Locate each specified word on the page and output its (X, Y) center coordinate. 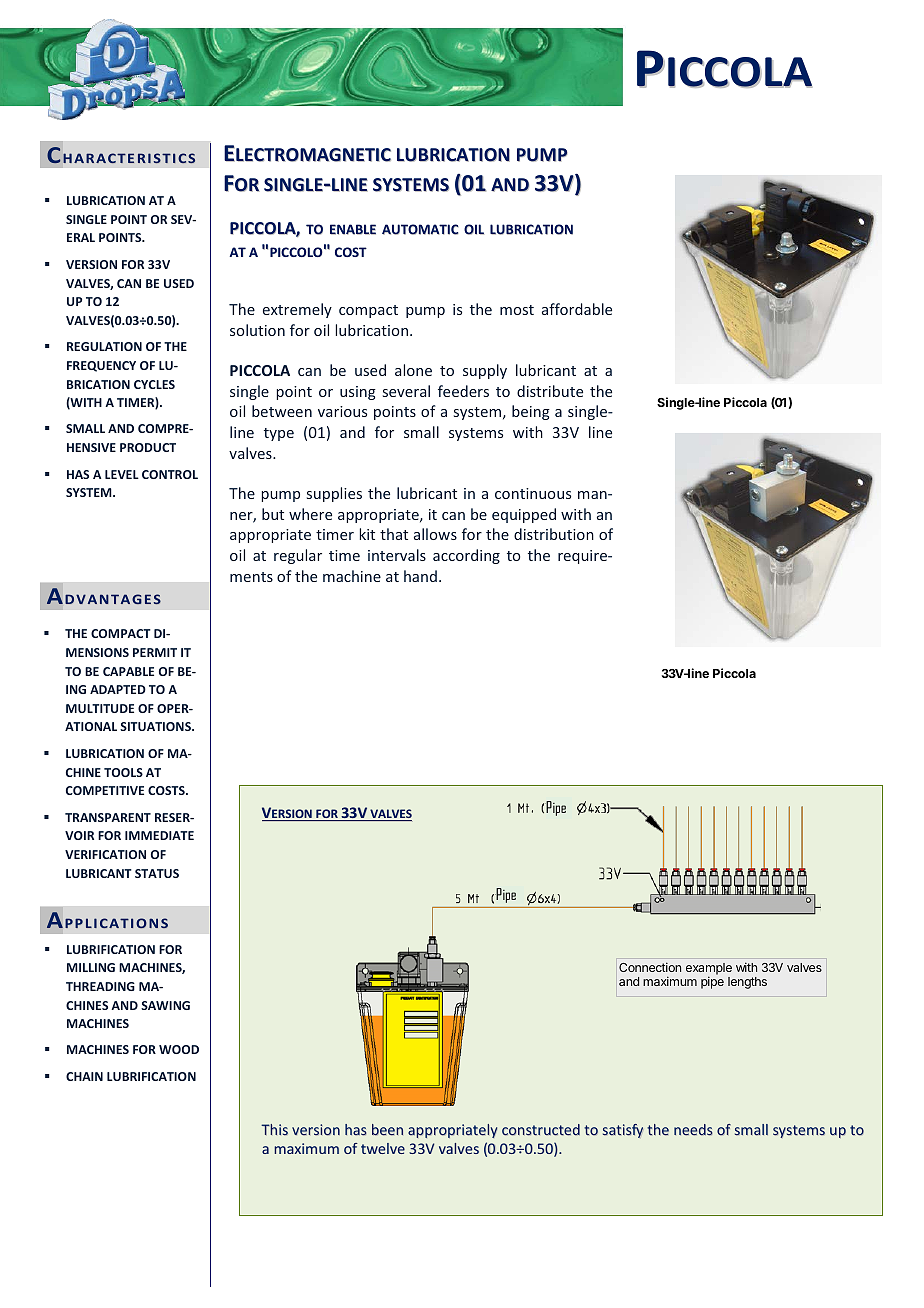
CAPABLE (128, 671)
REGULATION (104, 346)
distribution (554, 534)
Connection (650, 967)
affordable (577, 309)
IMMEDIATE (159, 835)
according (466, 556)
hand (420, 576)
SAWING (165, 1005)
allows (435, 534)
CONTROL (170, 474)
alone (413, 370)
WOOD (179, 1049)
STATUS (157, 873)
